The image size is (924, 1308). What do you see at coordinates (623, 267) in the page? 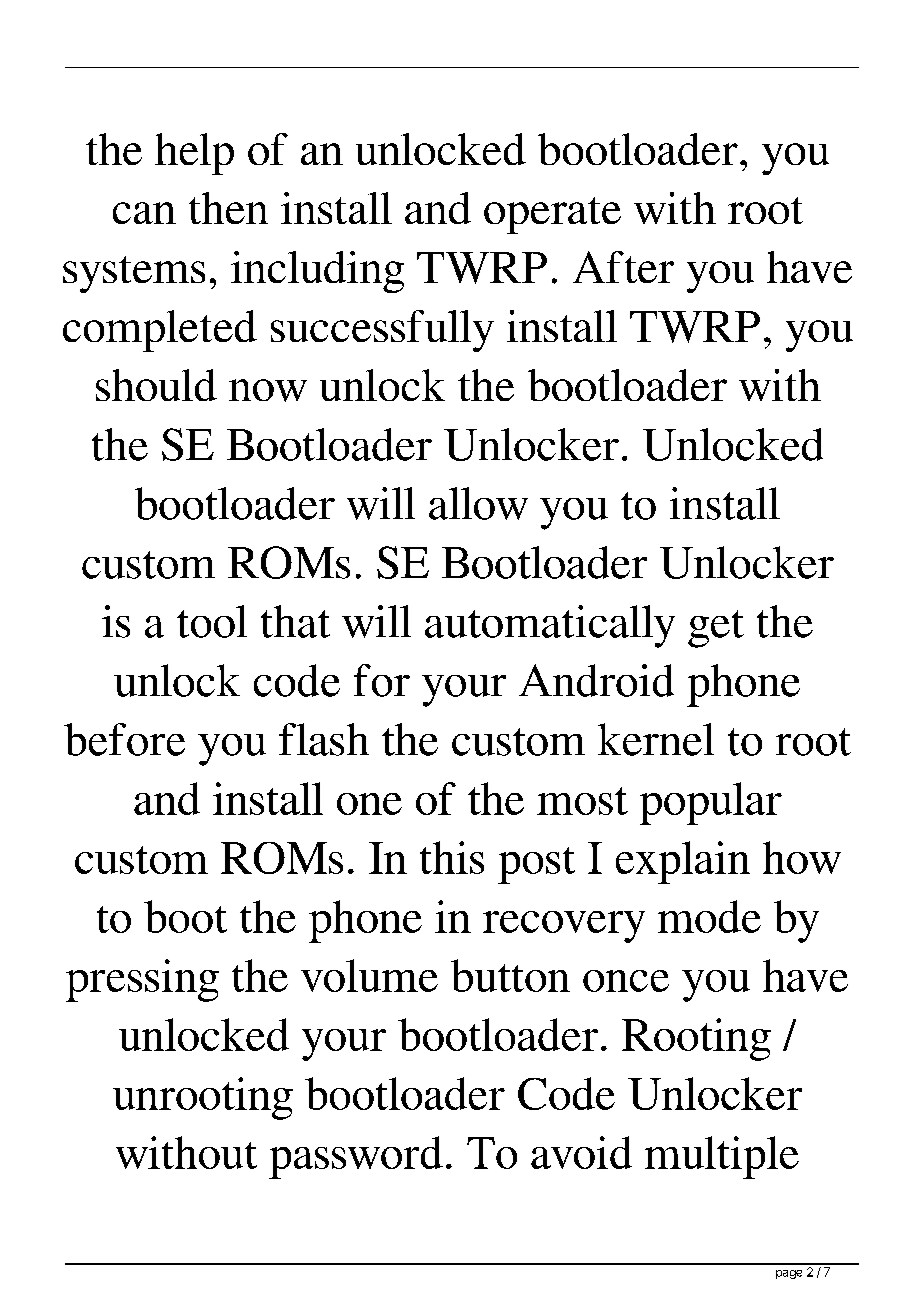
I see `After` at bounding box center [623, 267].
